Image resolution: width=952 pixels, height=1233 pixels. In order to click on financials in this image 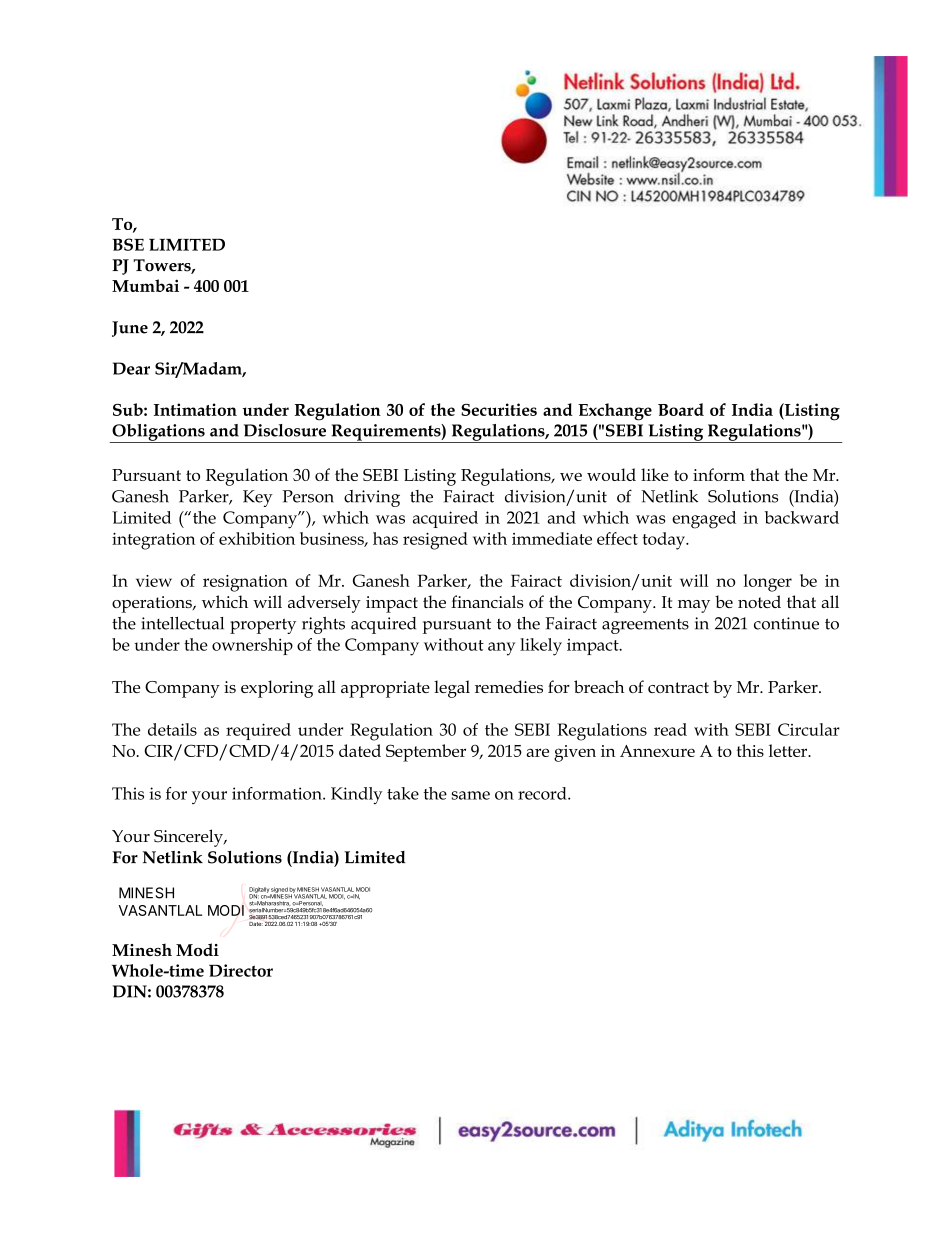, I will do `click(487, 601)`.
